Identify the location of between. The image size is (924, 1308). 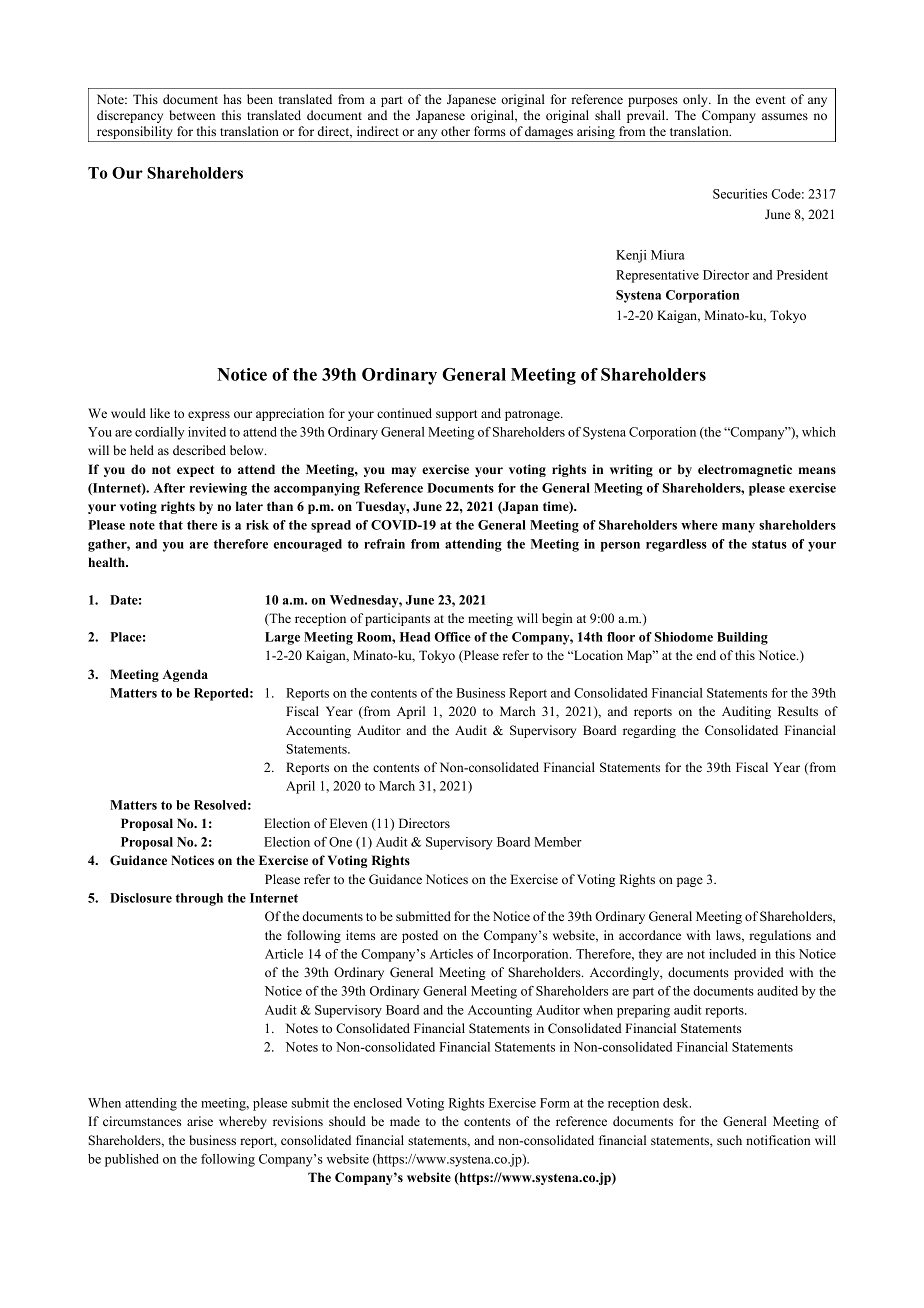
(192, 115).
